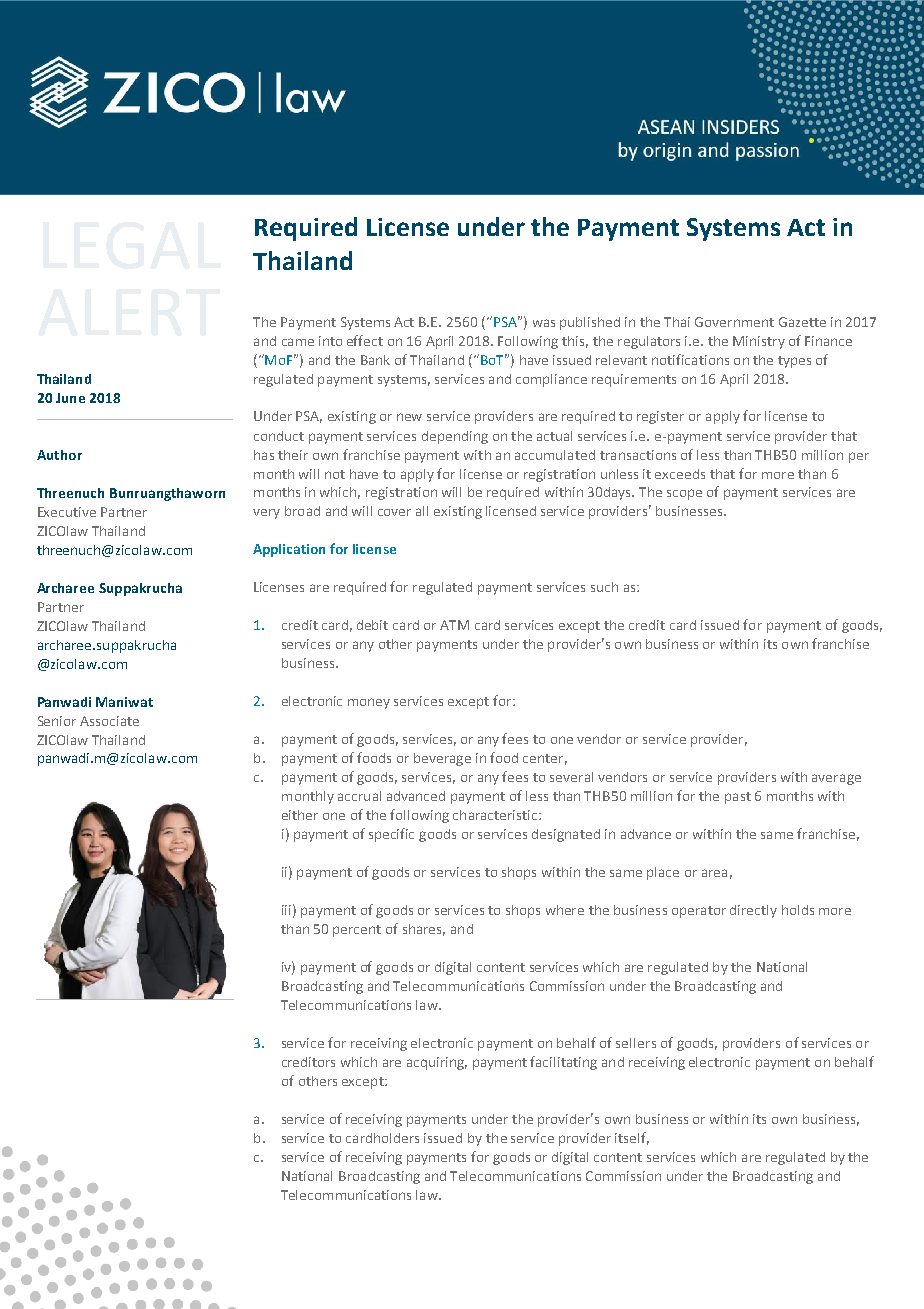  Describe the element at coordinates (70, 398) in the screenshot. I see `June` at that location.
